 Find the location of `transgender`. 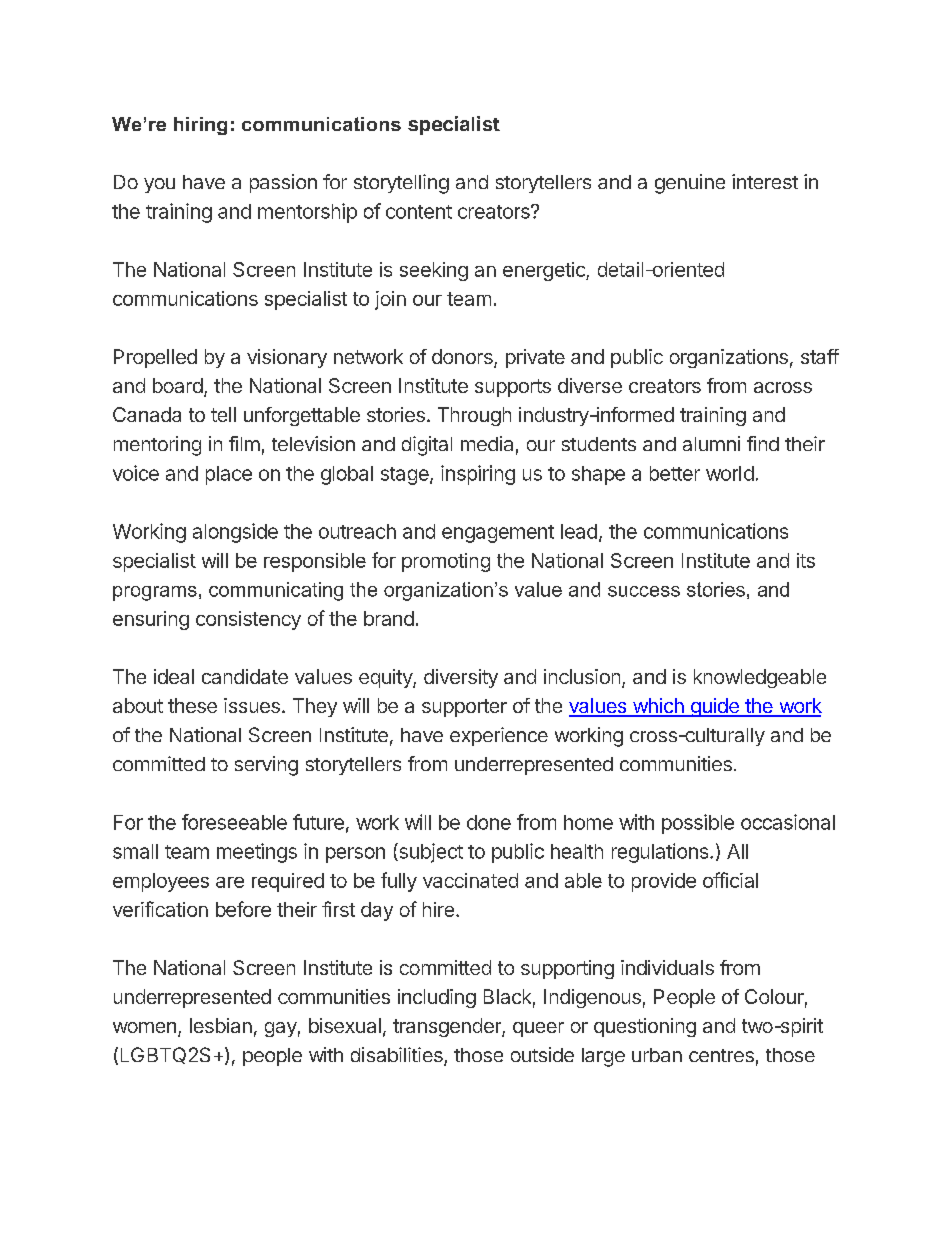

transgender is located at coordinates (448, 1027).
